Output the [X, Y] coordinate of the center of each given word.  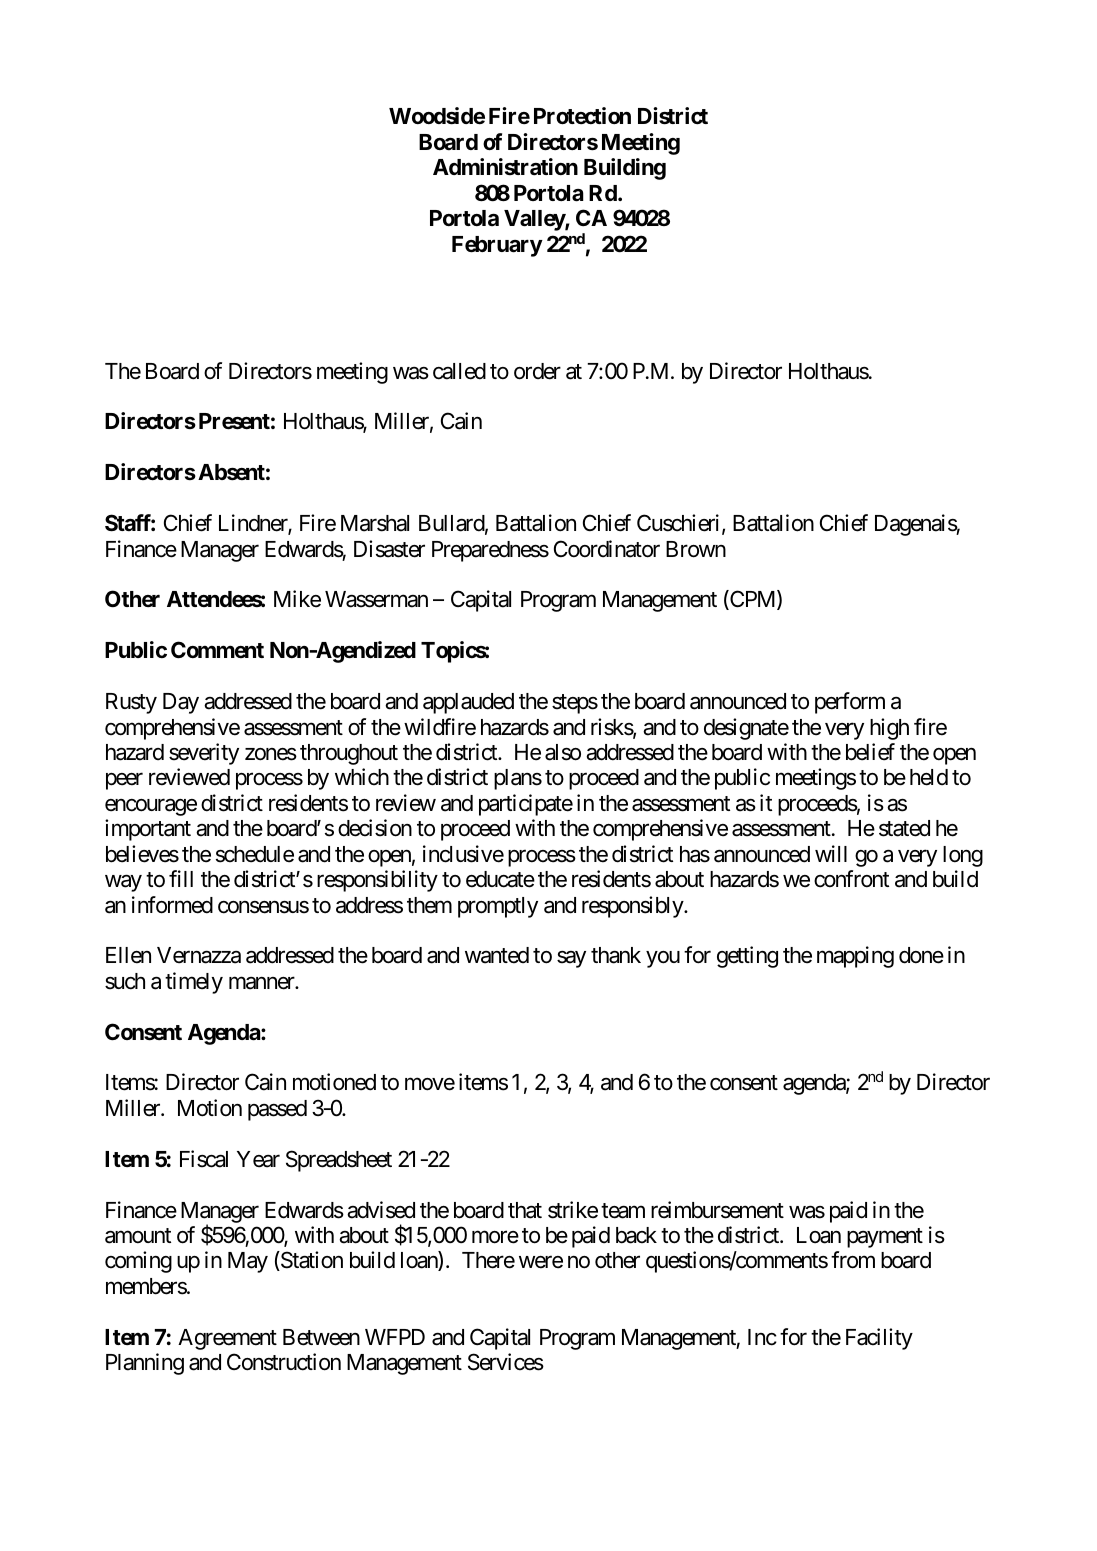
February [497, 246]
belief [870, 752]
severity [204, 754]
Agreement [227, 1339]
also [563, 752]
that [525, 1210]
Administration [505, 167]
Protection [582, 115]
